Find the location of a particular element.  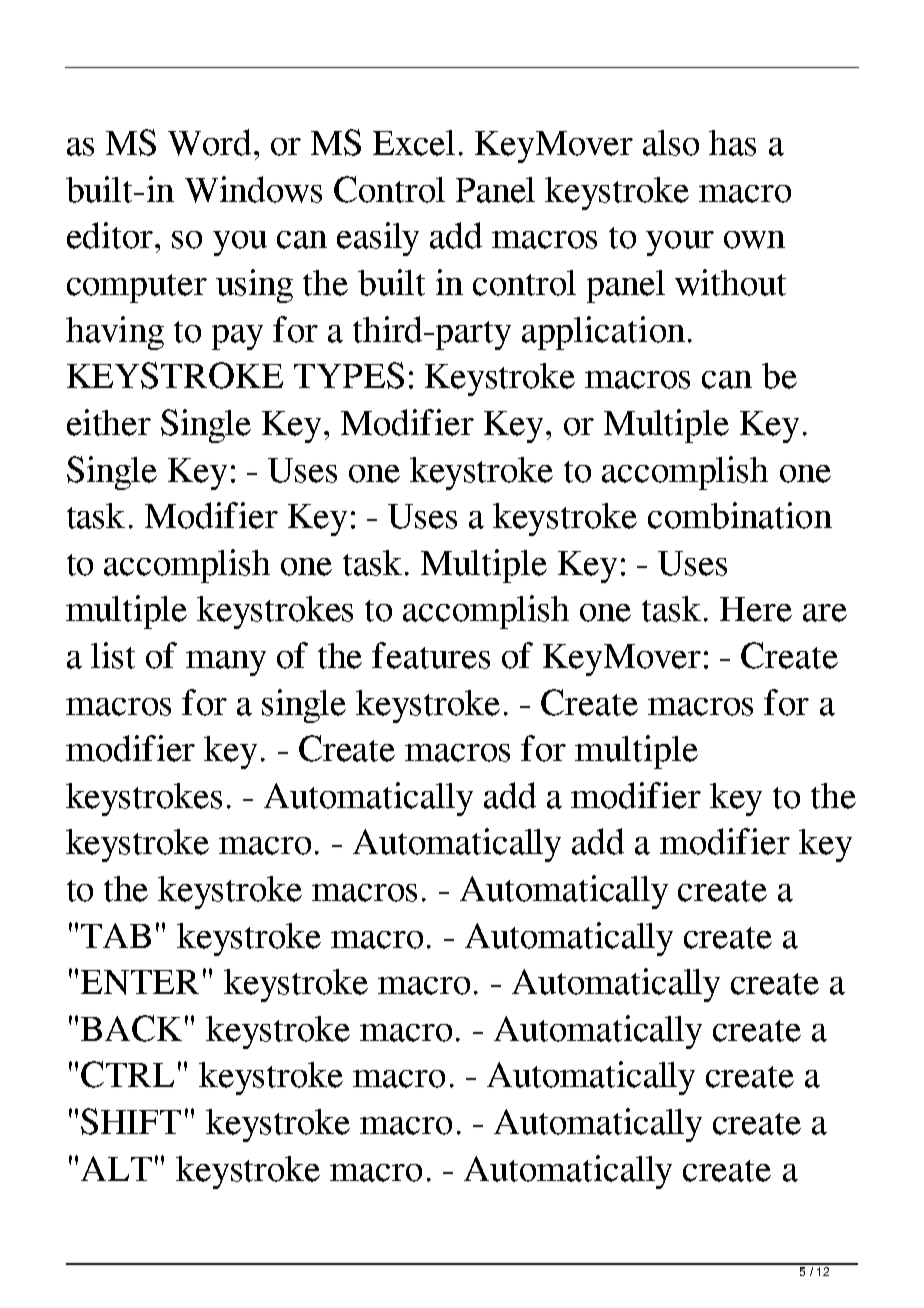

Excel is located at coordinates (414, 143).
